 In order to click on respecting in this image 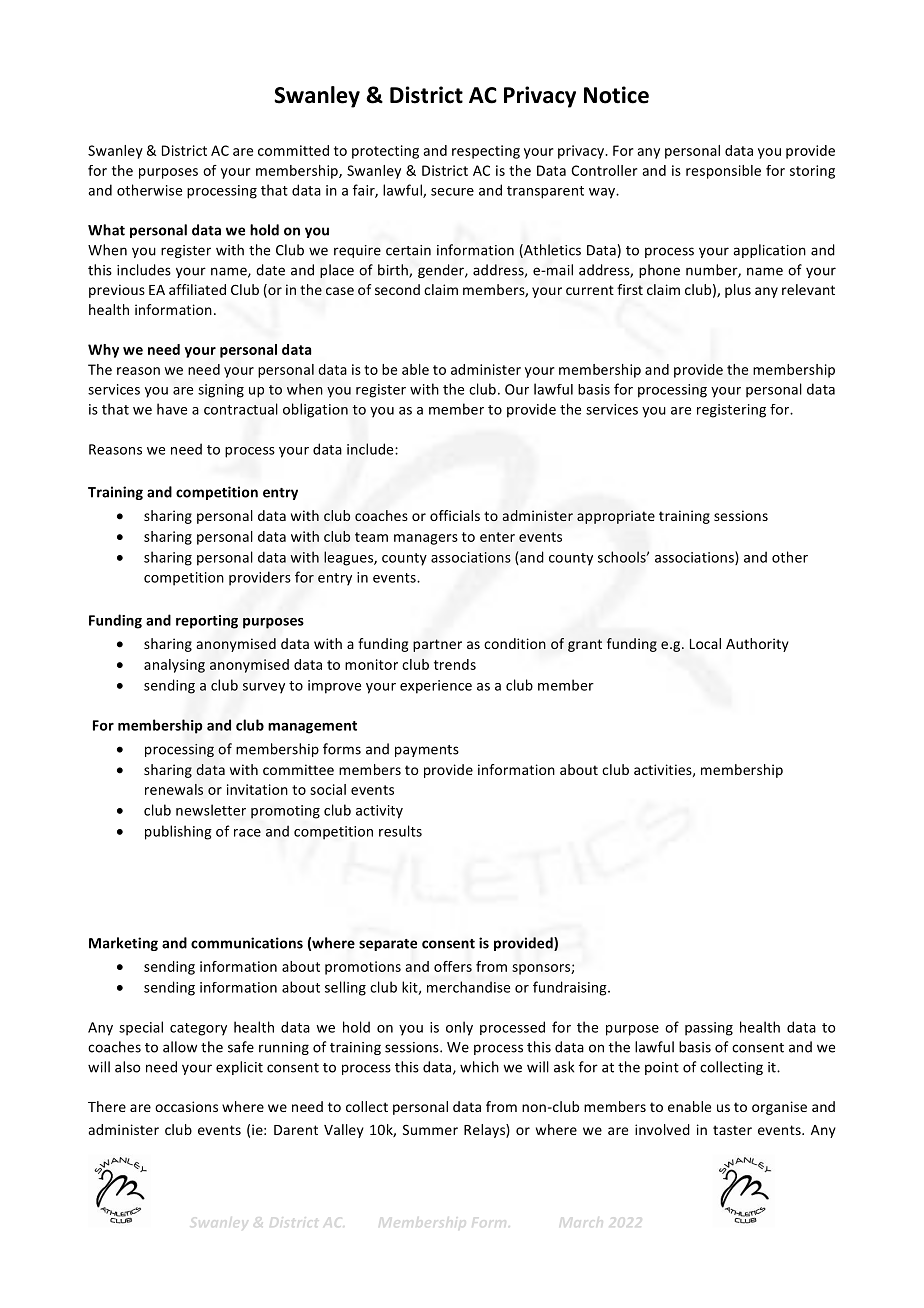, I will do `click(486, 152)`.
